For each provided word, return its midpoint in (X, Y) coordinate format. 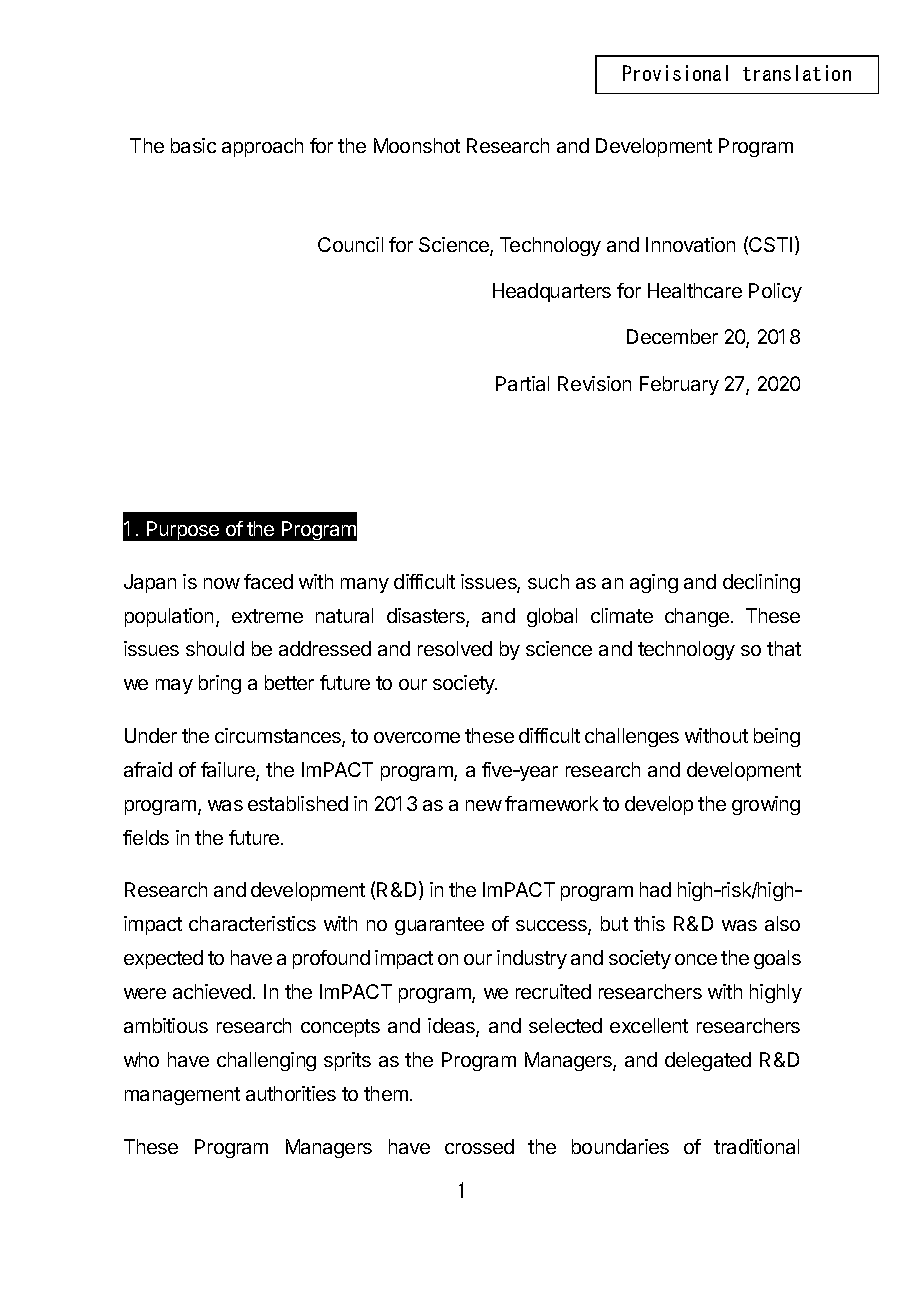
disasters (427, 617)
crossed (479, 1146)
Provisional (675, 73)
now (222, 583)
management (182, 1096)
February (679, 385)
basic (193, 145)
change (697, 617)
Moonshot (417, 145)
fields (146, 837)
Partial (522, 383)
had (655, 889)
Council (350, 244)
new (484, 805)
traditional (756, 1146)
